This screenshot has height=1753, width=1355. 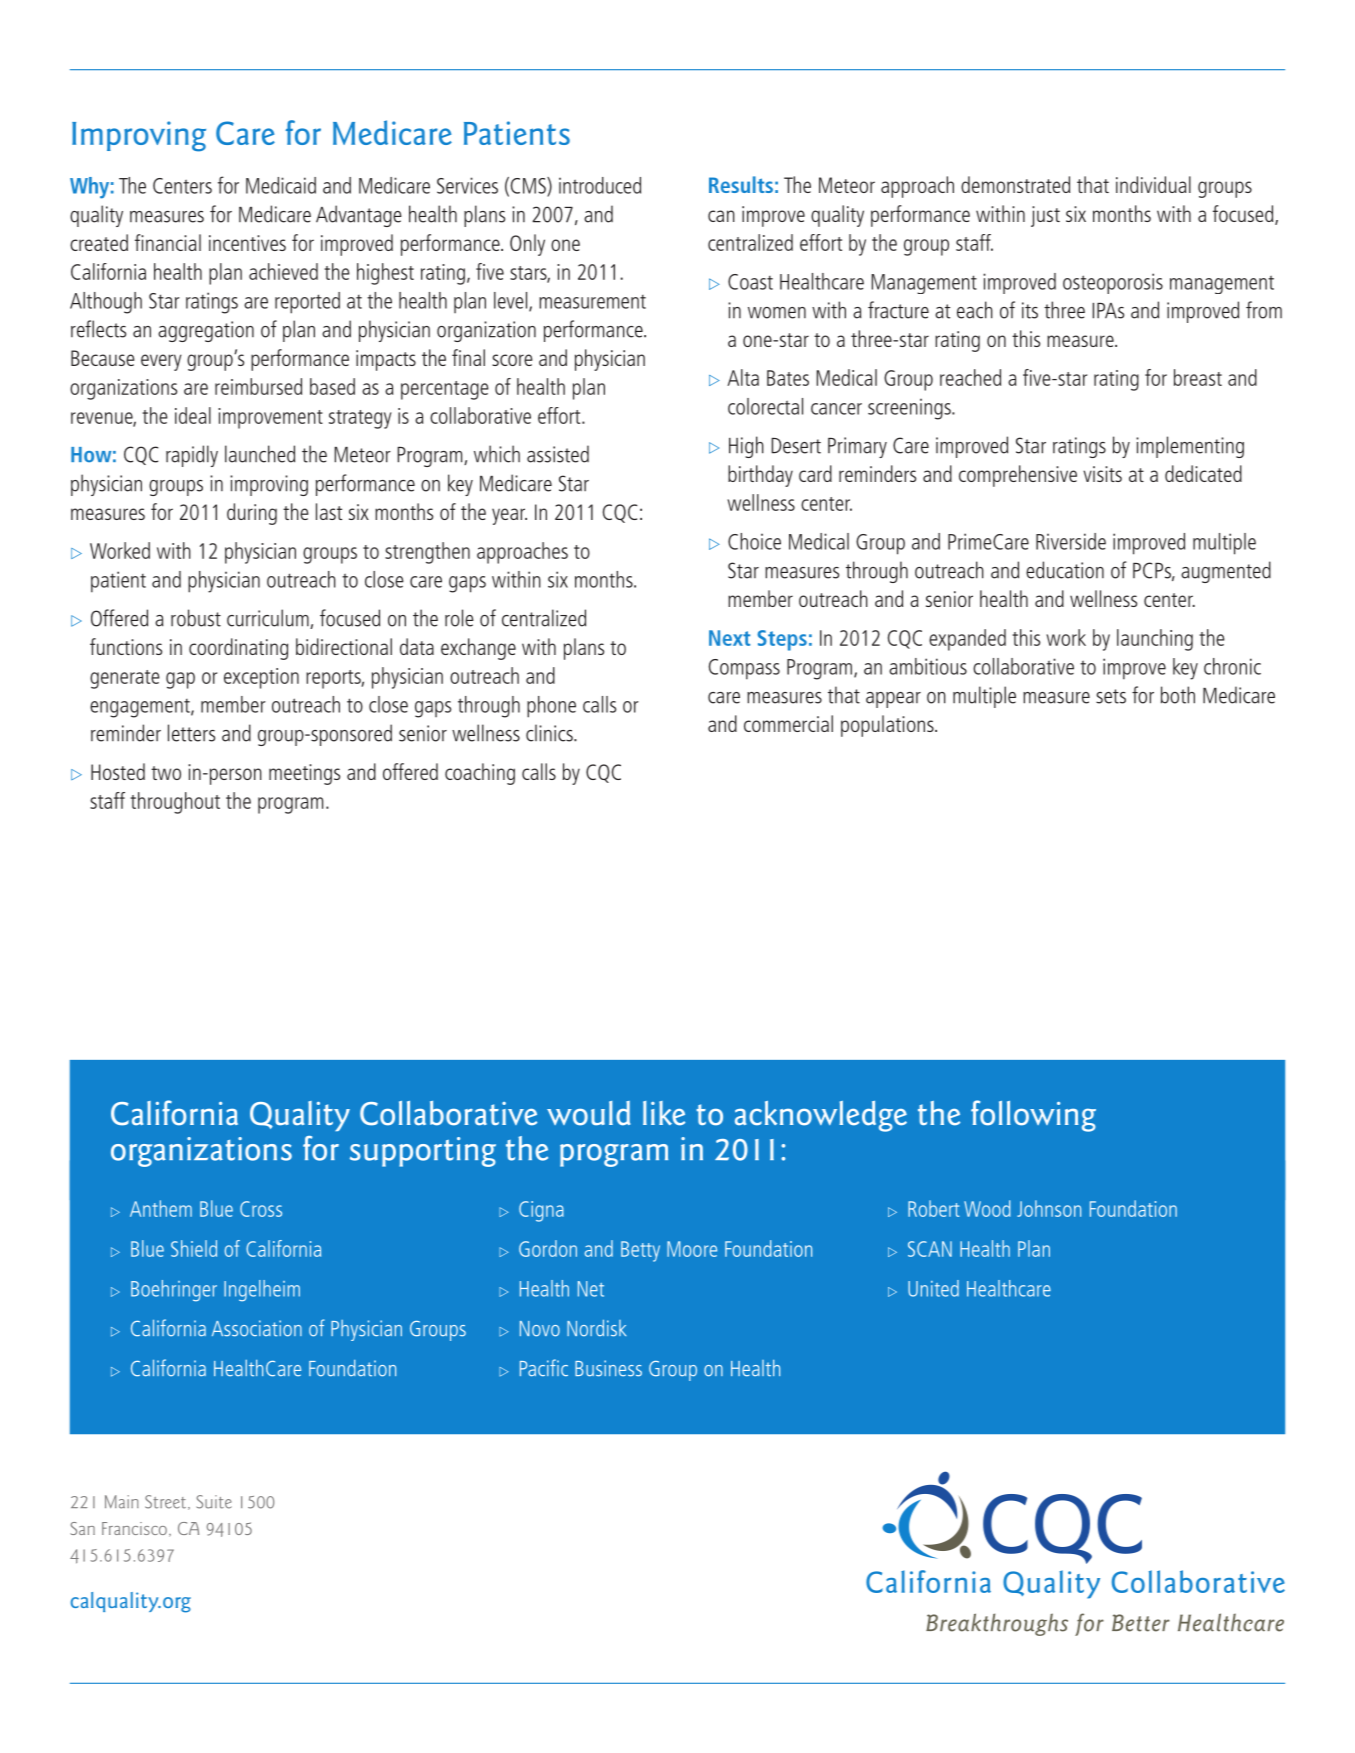 I want to click on visits, so click(x=1102, y=474).
